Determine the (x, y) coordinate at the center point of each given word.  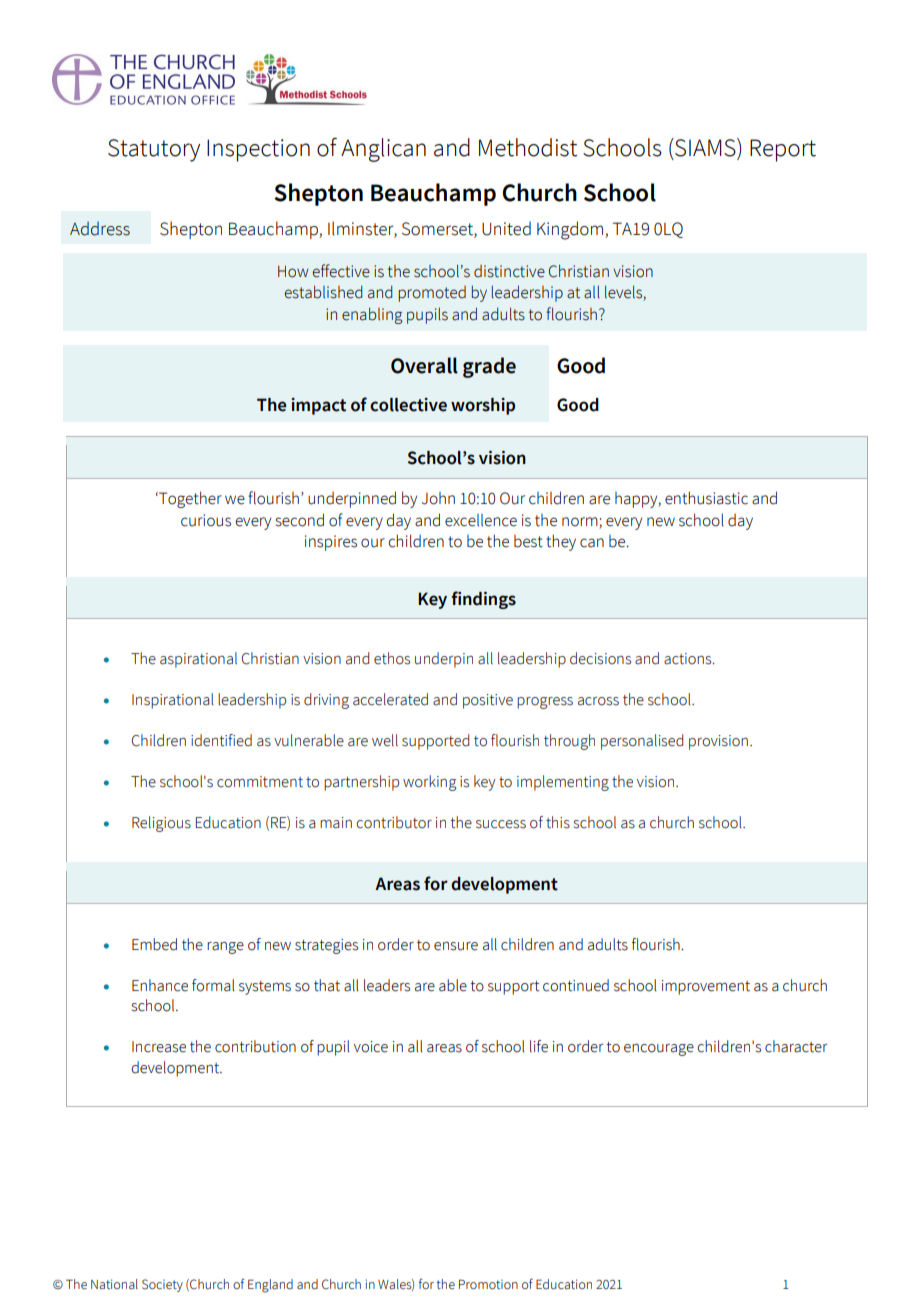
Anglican (383, 150)
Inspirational (172, 701)
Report (783, 150)
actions (689, 659)
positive (488, 701)
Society (162, 1285)
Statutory (154, 150)
